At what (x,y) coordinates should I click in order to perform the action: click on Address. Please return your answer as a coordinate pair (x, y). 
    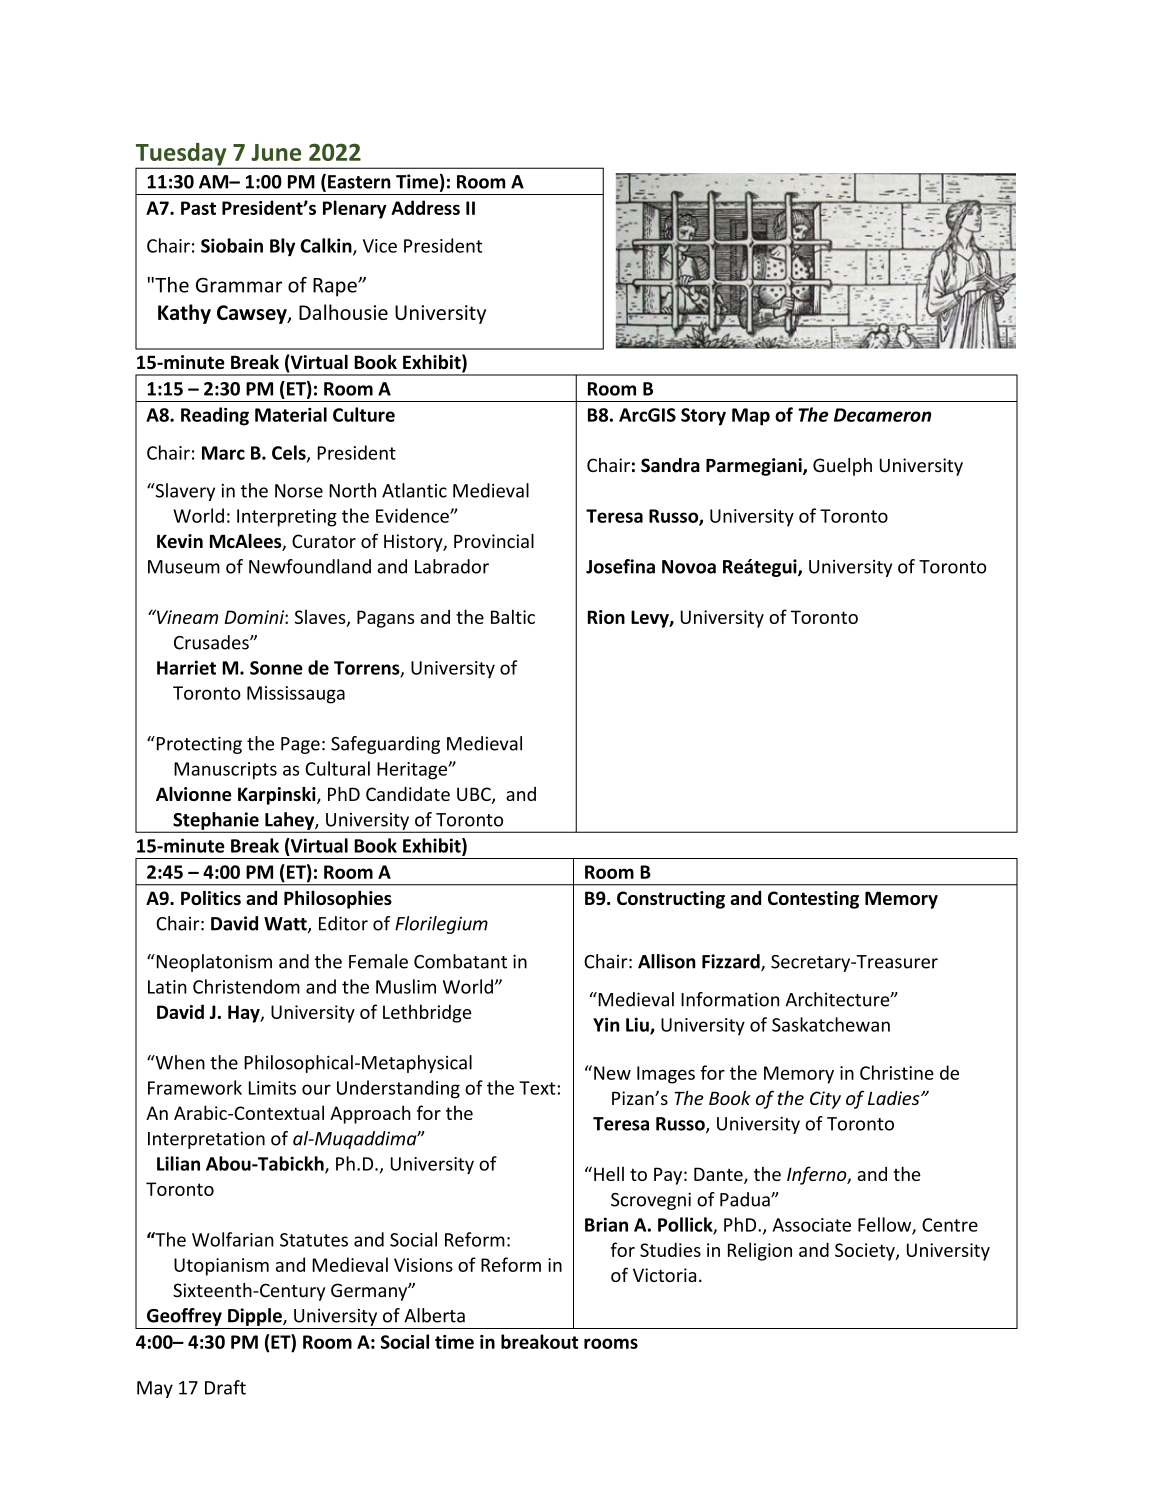
    Looking at the image, I should click on (425, 207).
